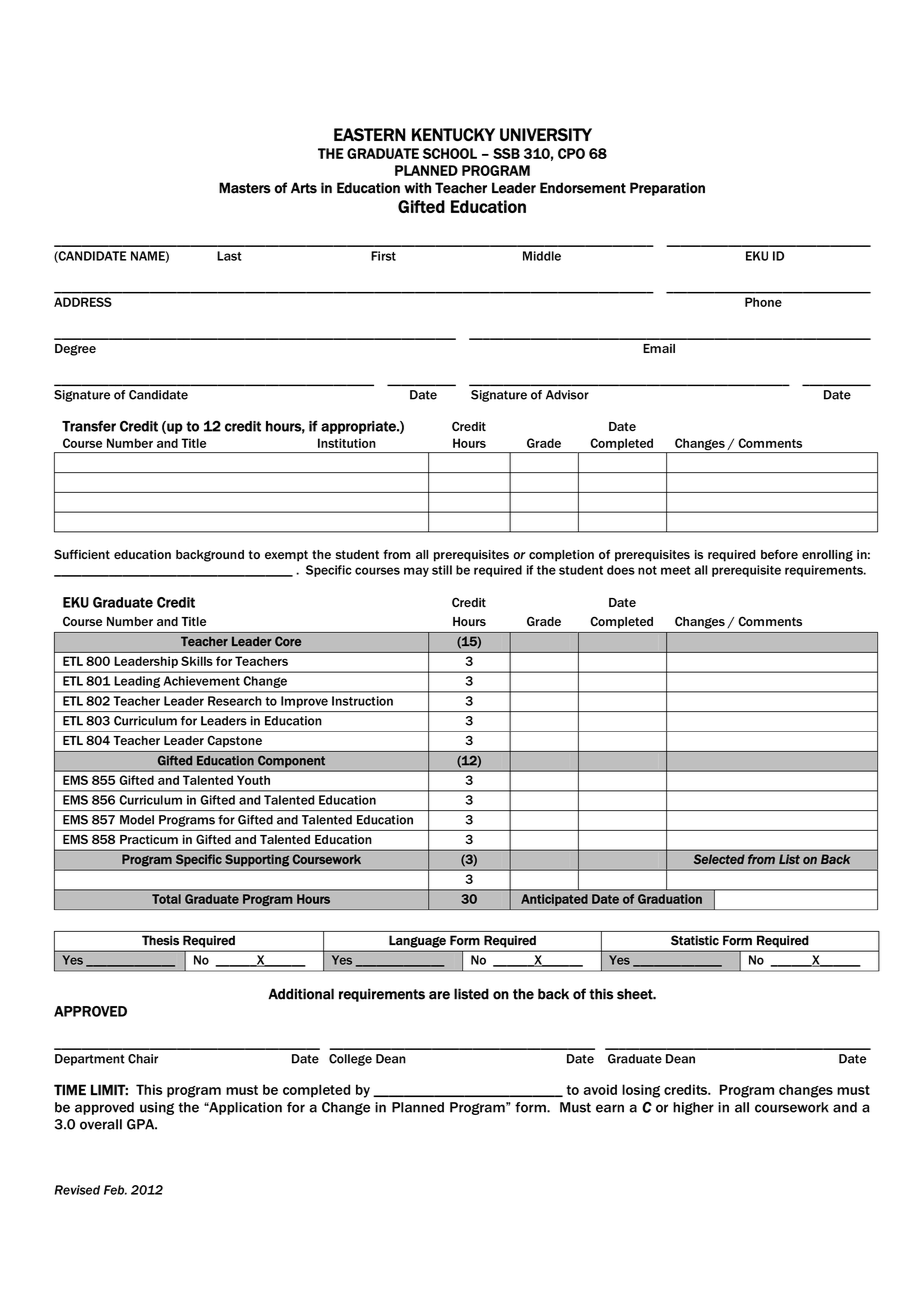  I want to click on Masters, so click(245, 188).
